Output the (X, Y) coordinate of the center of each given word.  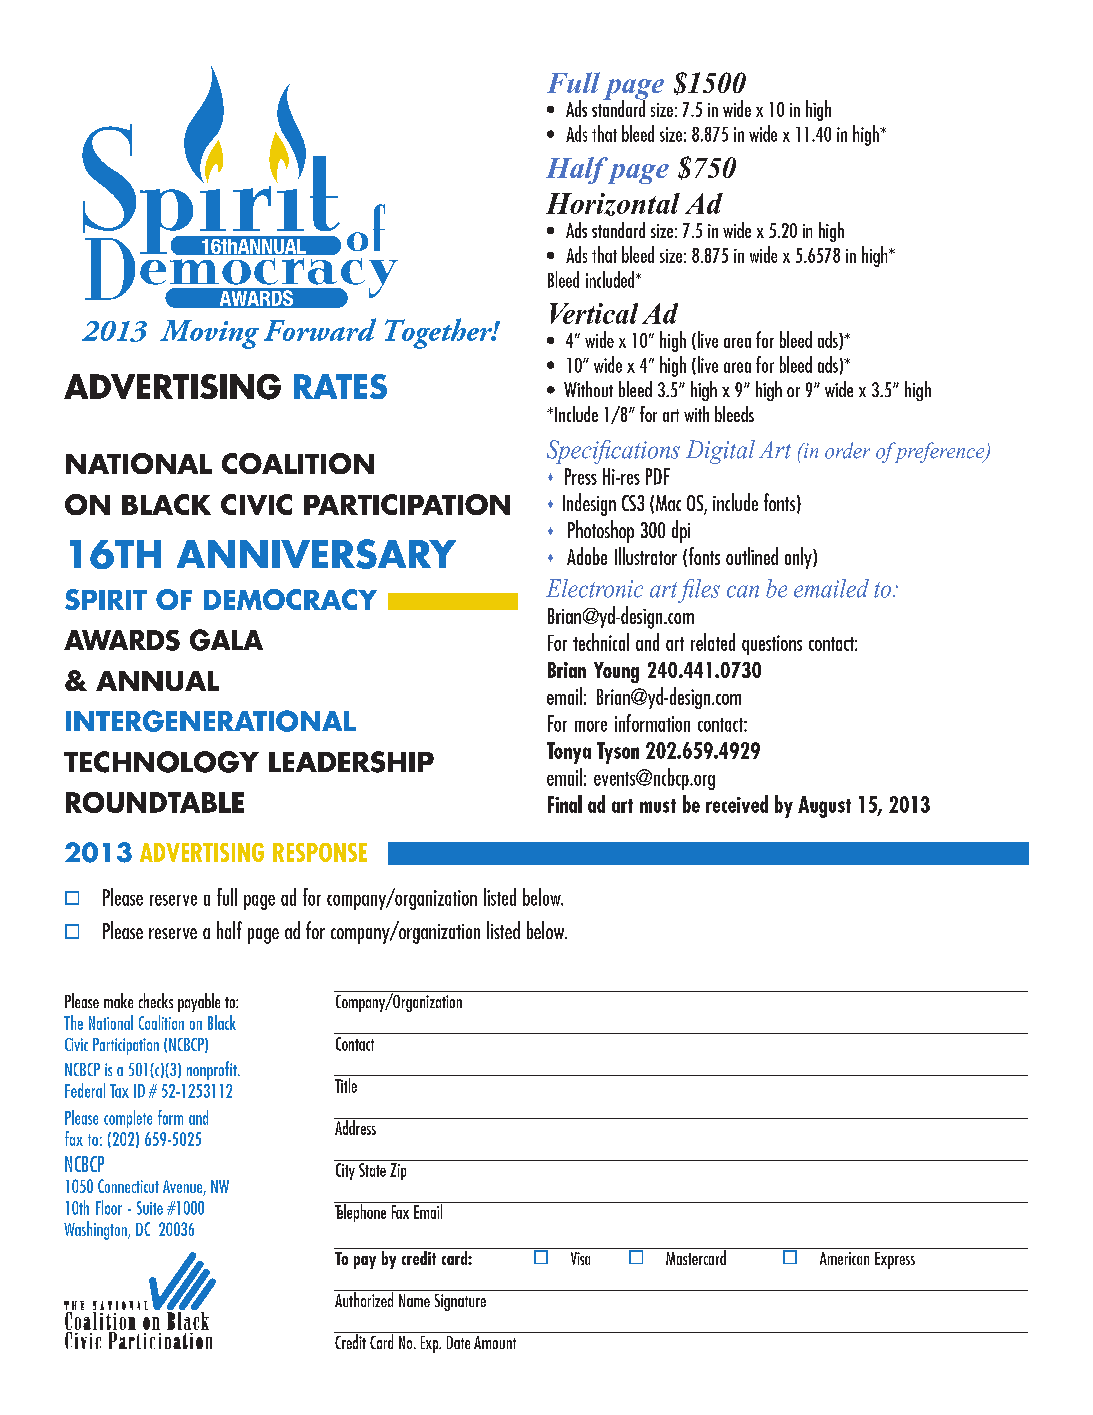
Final (565, 804)
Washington (96, 1230)
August (824, 807)
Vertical (594, 313)
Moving (209, 334)
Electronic (594, 588)
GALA (226, 640)
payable (199, 1002)
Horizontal (613, 204)
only (799, 558)
